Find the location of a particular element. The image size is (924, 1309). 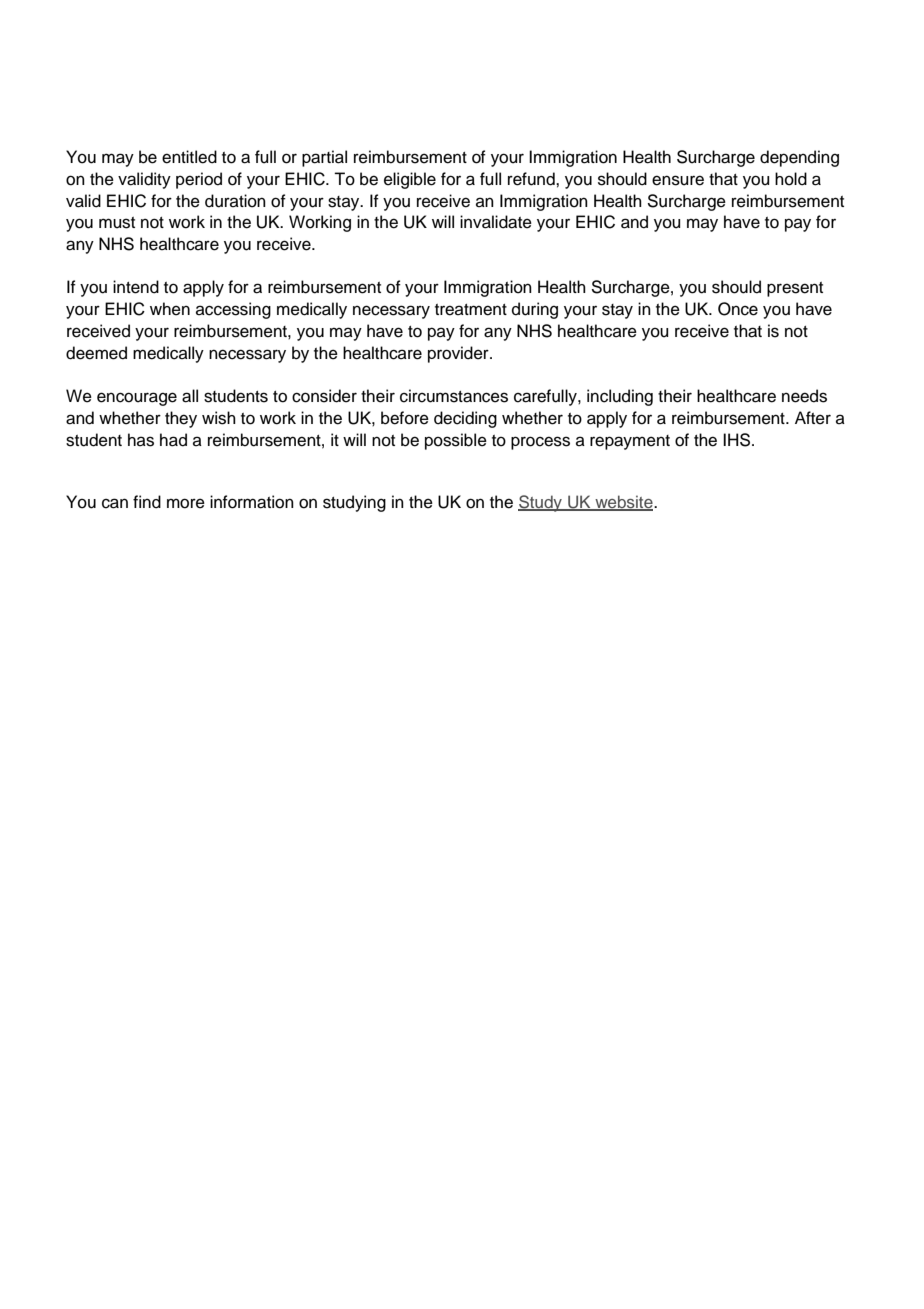

website is located at coordinates (624, 502).
